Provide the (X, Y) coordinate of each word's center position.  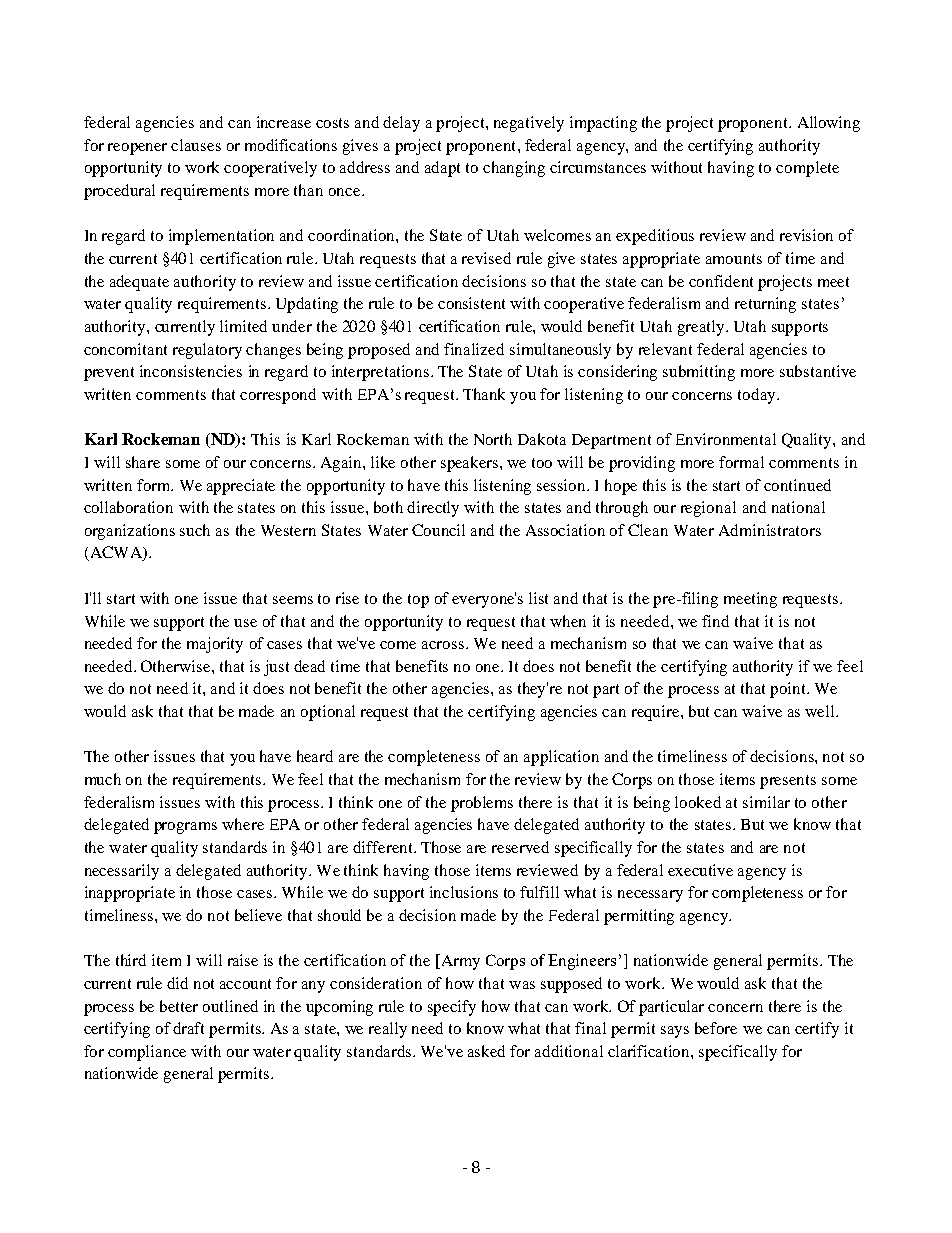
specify (452, 1008)
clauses (196, 145)
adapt (442, 169)
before (716, 1028)
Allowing (829, 124)
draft (188, 1028)
